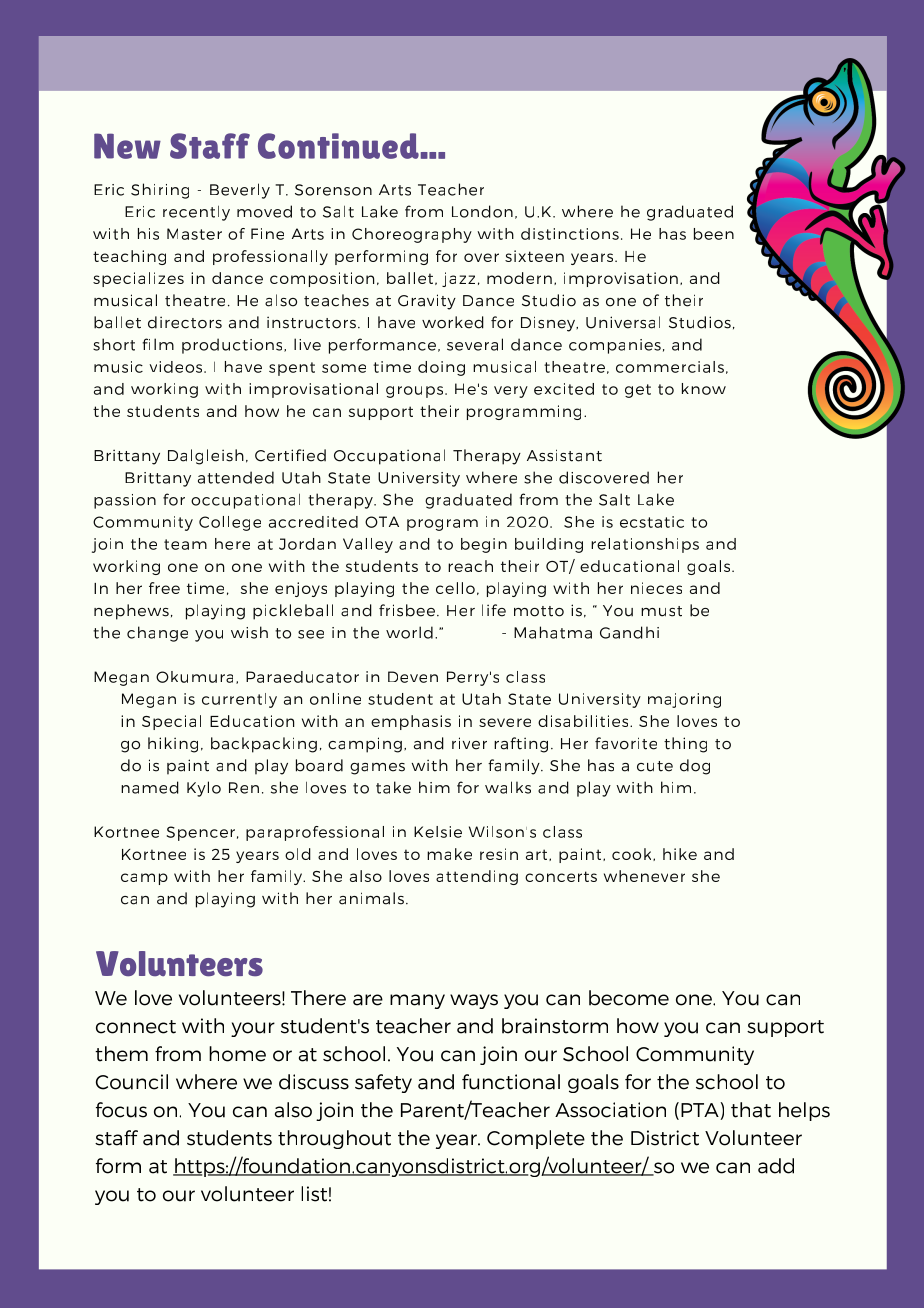  What do you see at coordinates (684, 700) in the image?
I see `majoring` at bounding box center [684, 700].
